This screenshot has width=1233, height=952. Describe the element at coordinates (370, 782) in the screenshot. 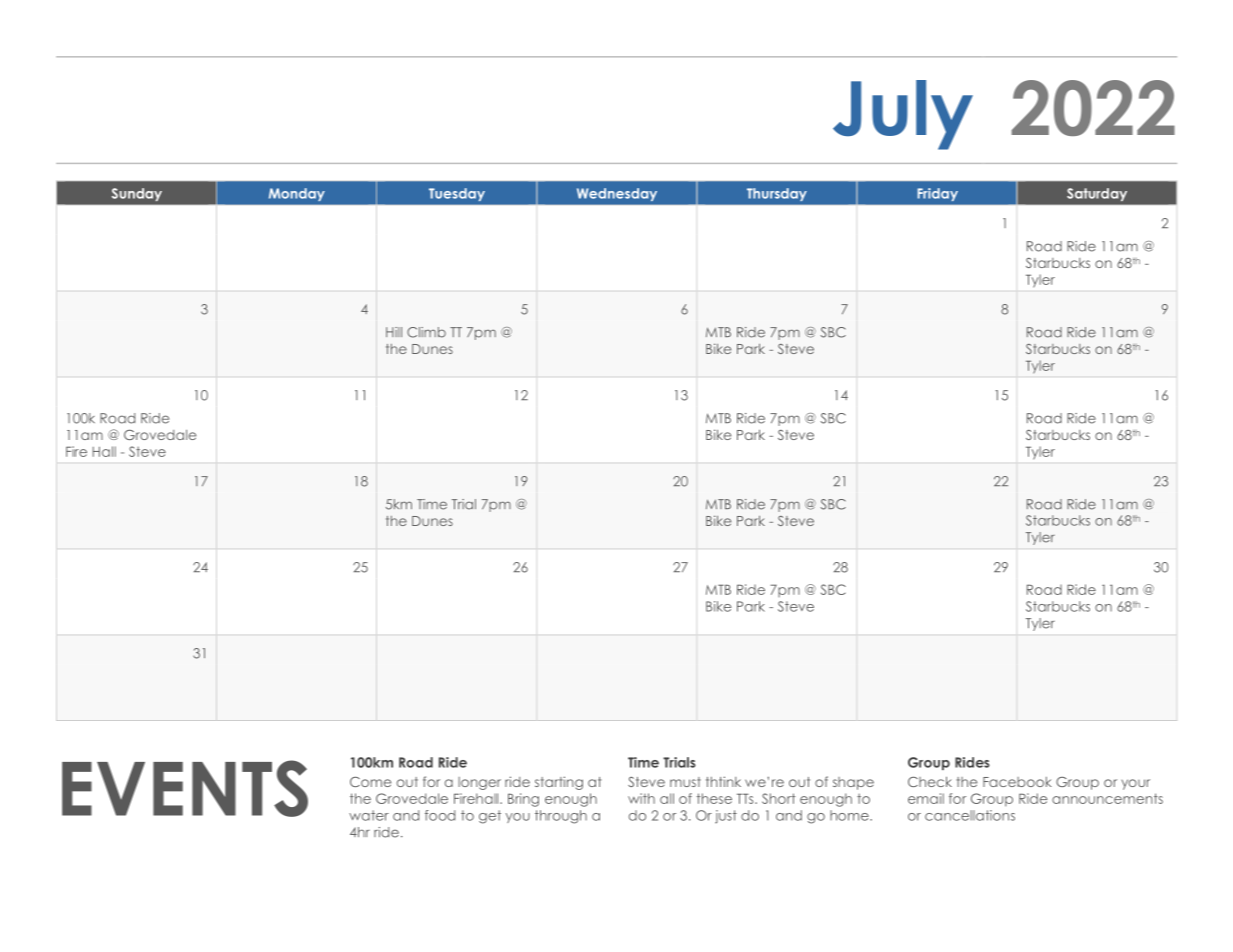

I see `Come` at that location.
